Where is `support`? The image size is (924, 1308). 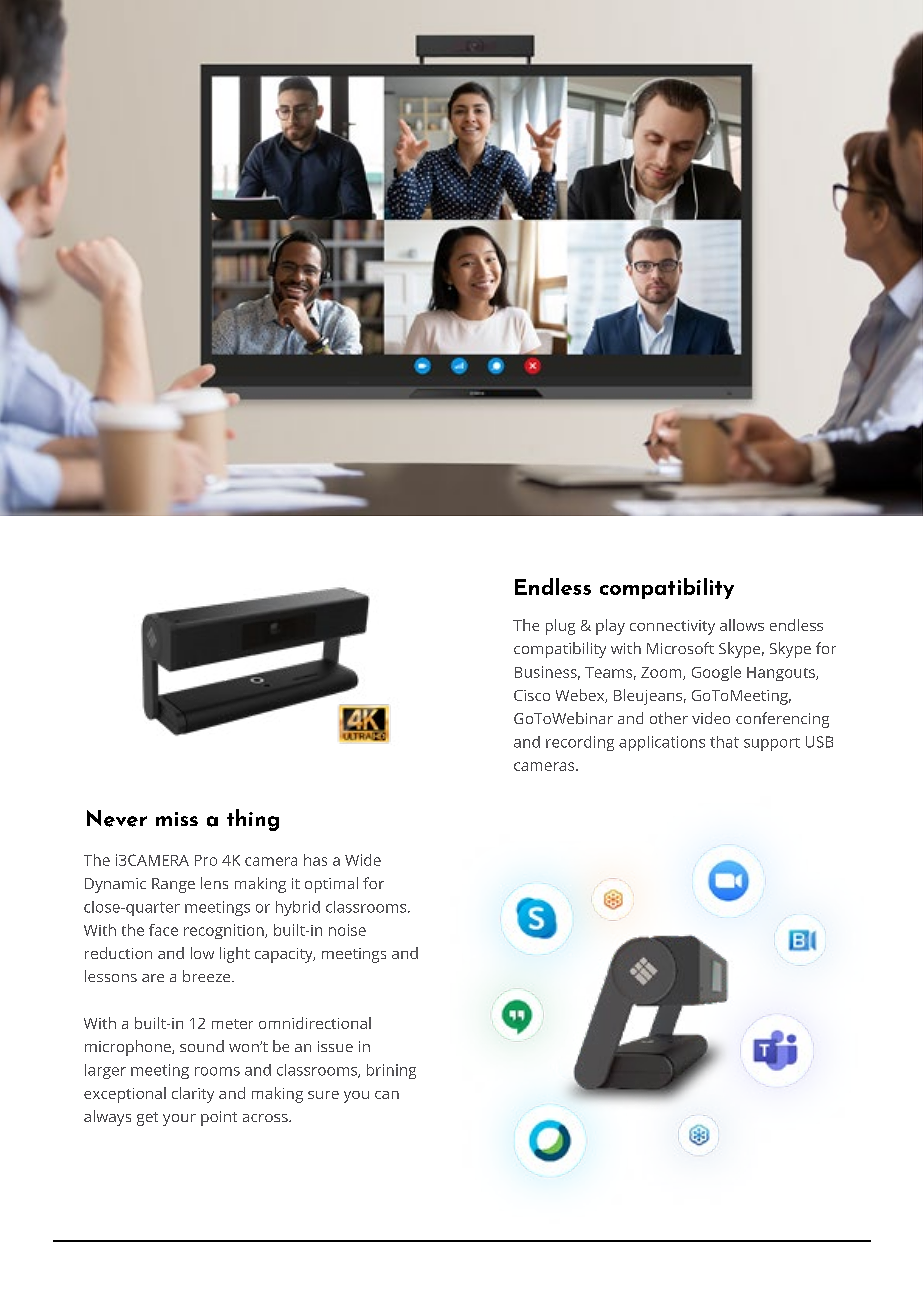
support is located at coordinates (772, 744).
